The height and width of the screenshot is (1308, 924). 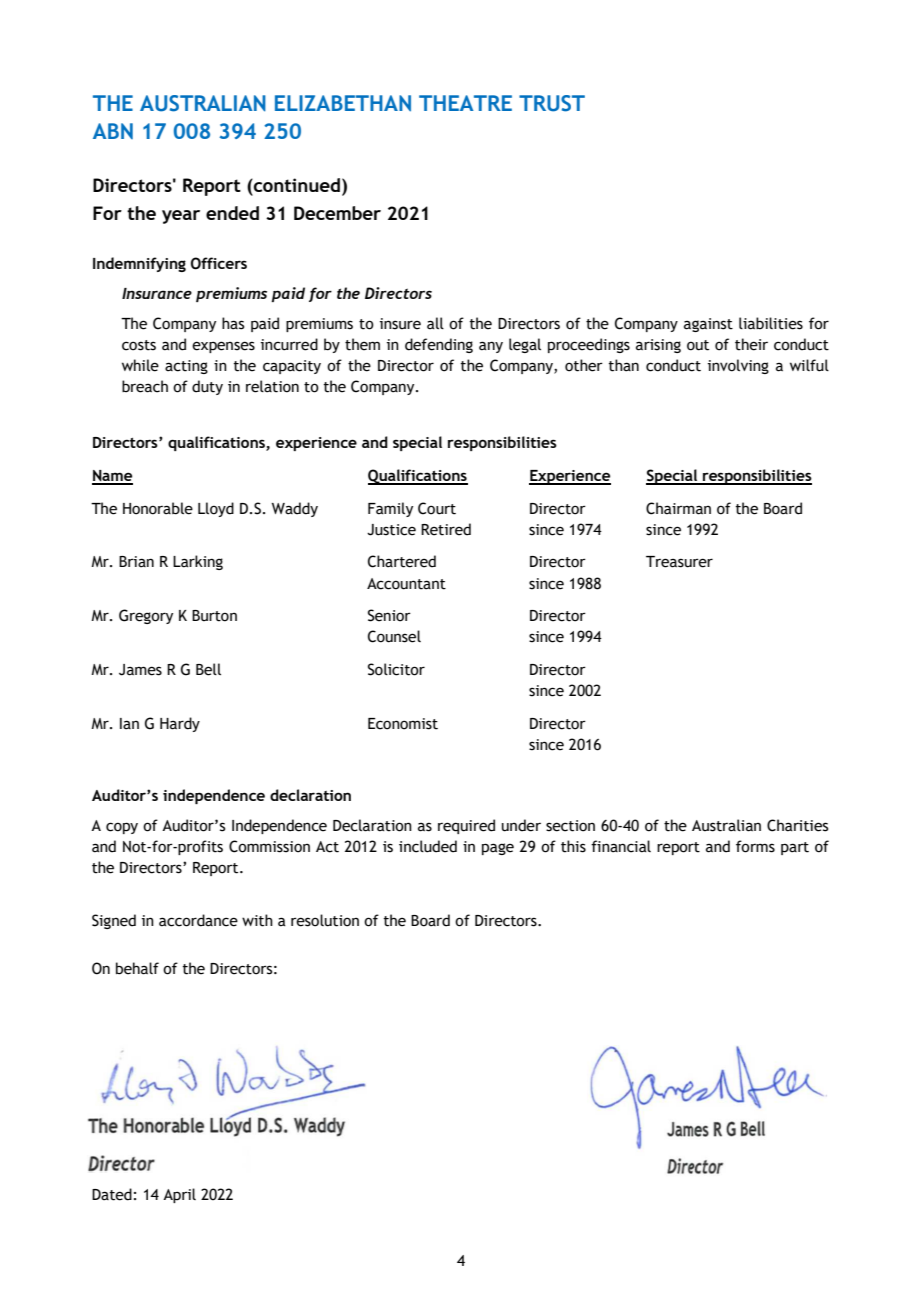 I want to click on THEATRE, so click(x=465, y=103).
